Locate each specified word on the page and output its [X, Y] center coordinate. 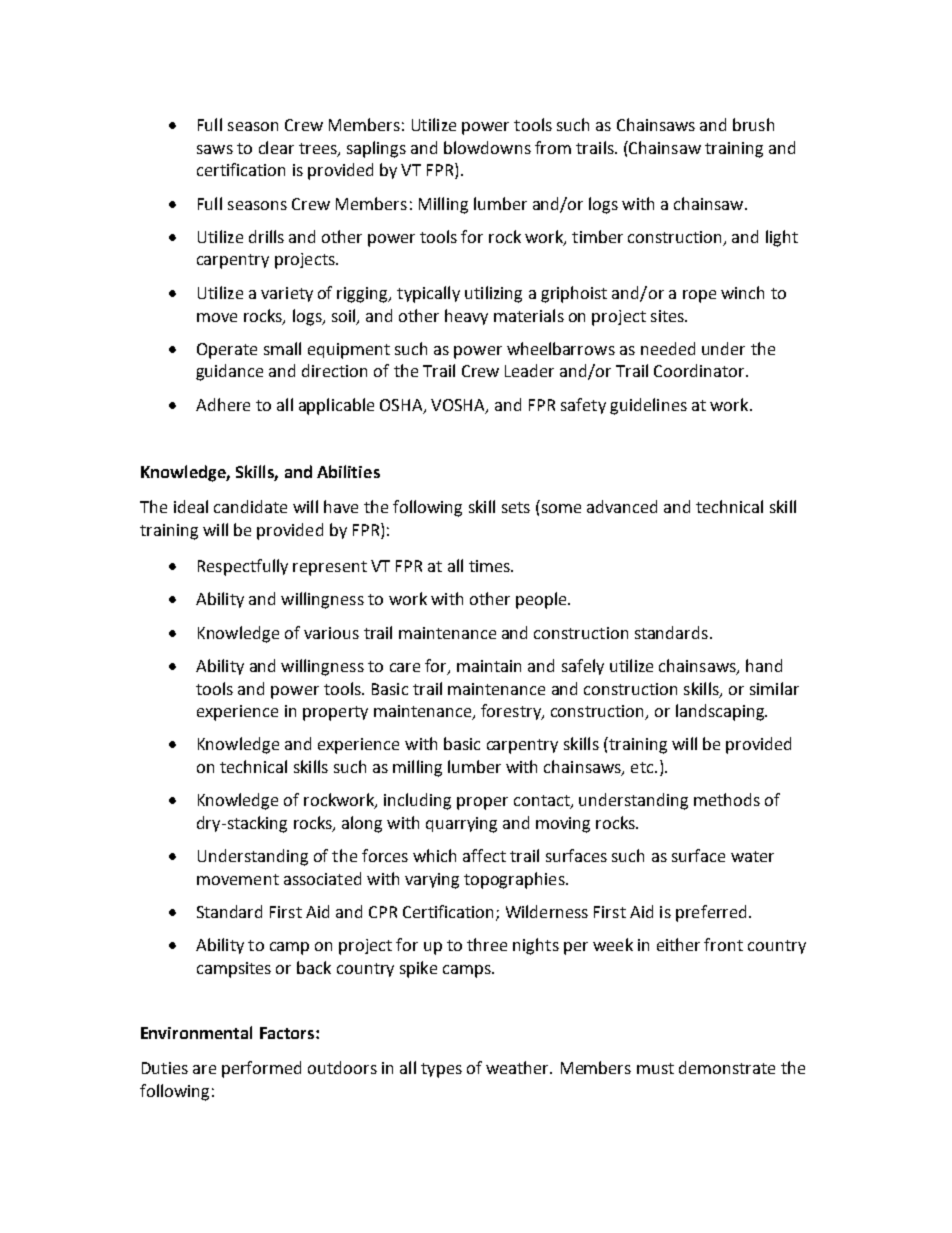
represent [330, 568]
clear [276, 147]
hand [764, 665]
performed [261, 1069]
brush [753, 124]
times [490, 566]
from [553, 147]
